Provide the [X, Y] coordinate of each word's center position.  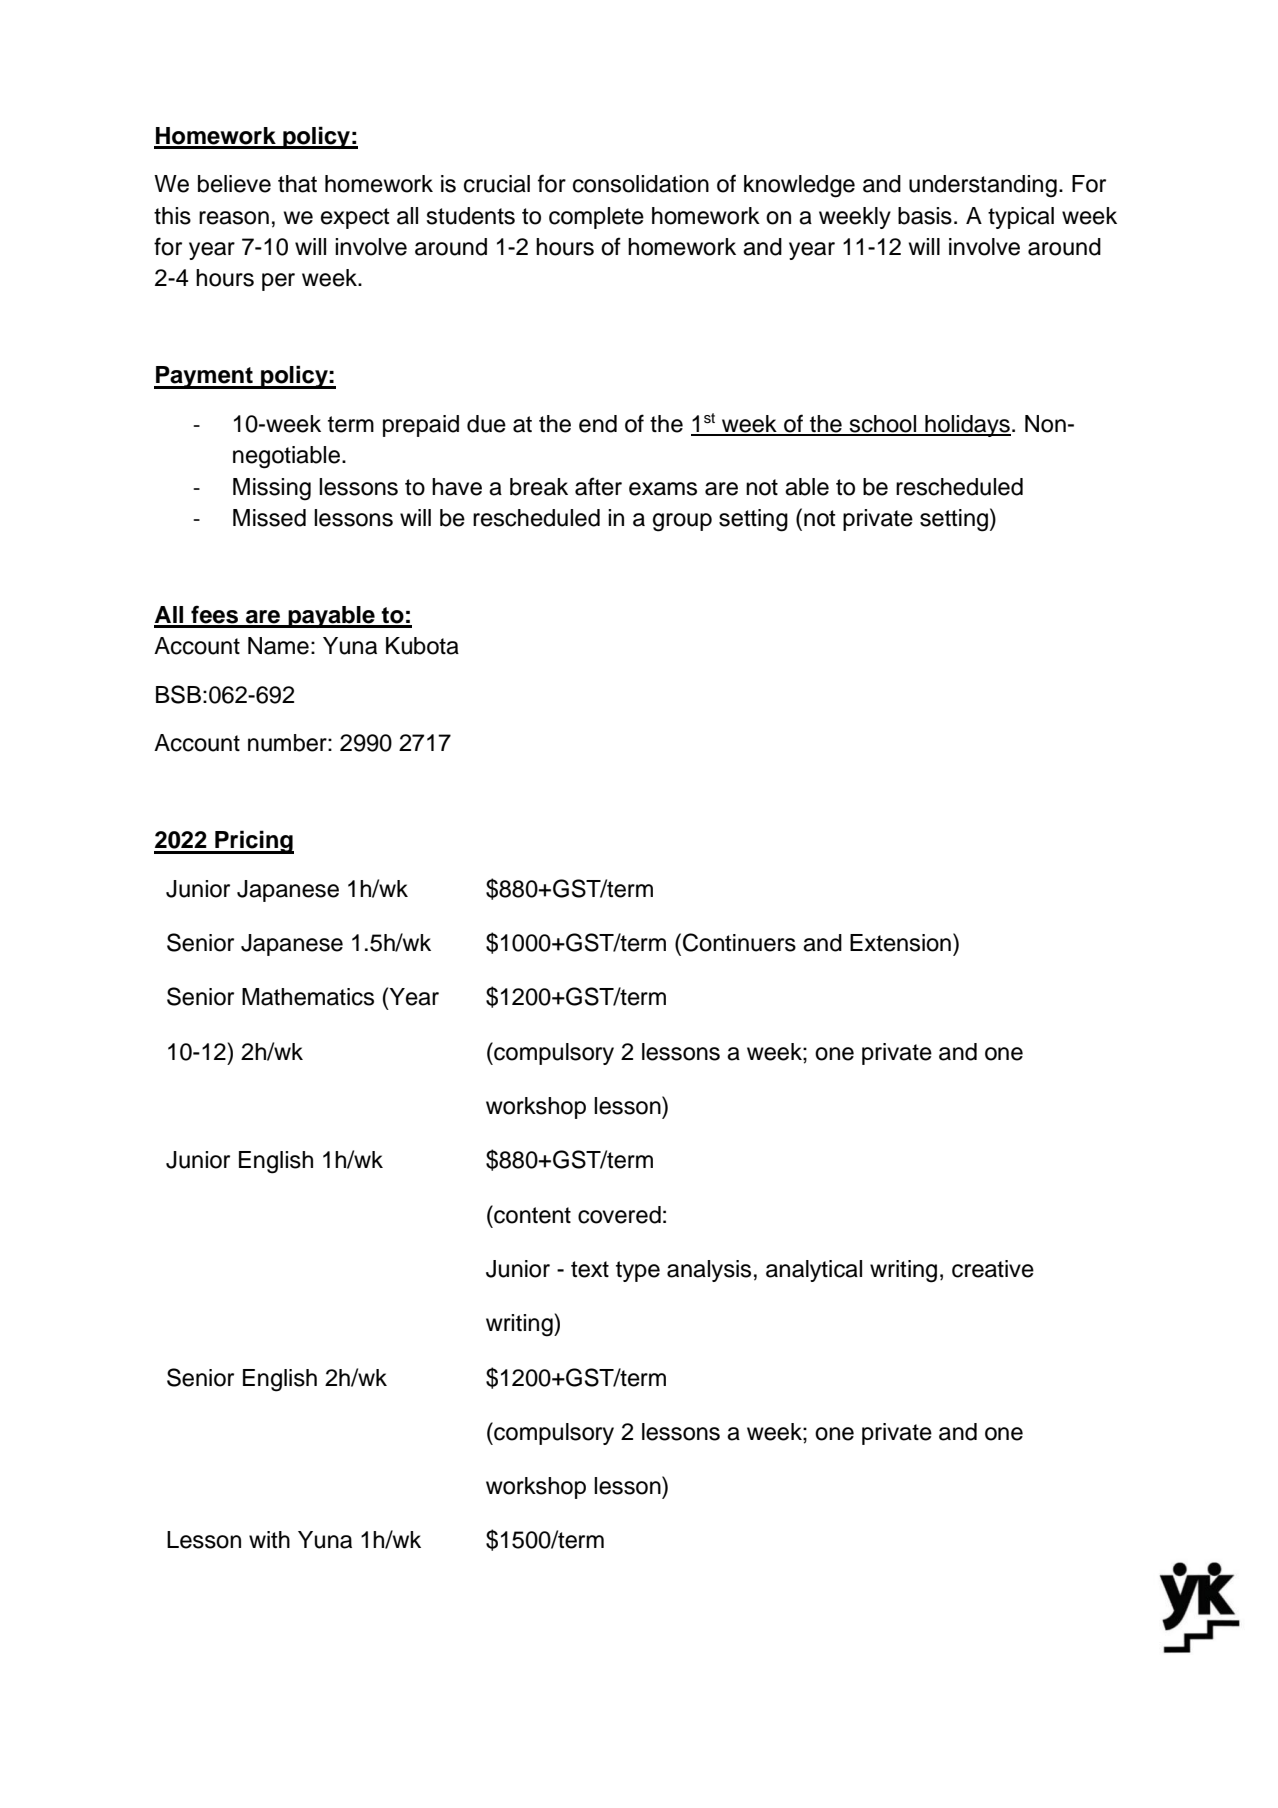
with [269, 1539]
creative [993, 1269]
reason [234, 218]
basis [925, 216]
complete [596, 218]
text [590, 1269]
